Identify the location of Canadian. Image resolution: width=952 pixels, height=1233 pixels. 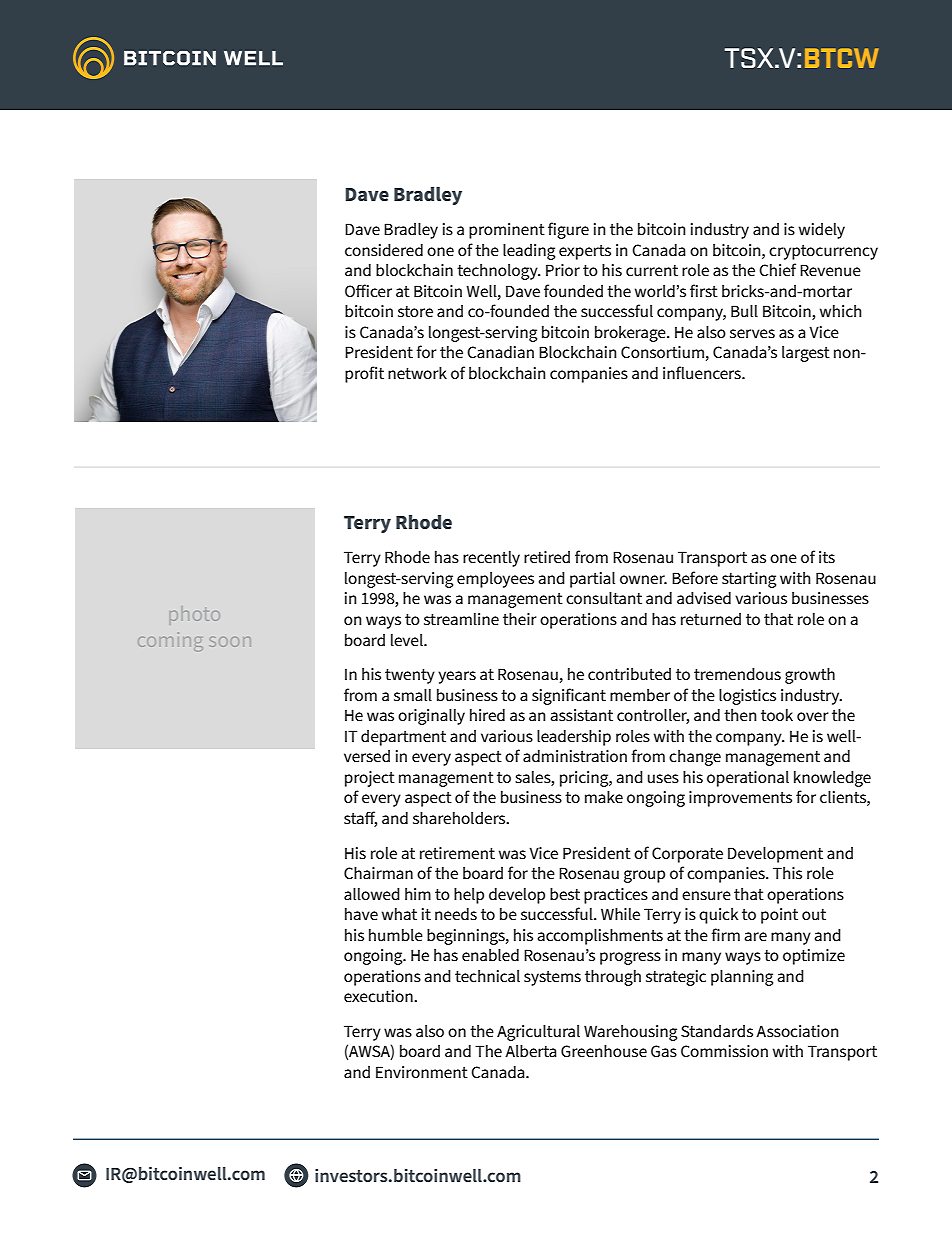
(500, 352).
